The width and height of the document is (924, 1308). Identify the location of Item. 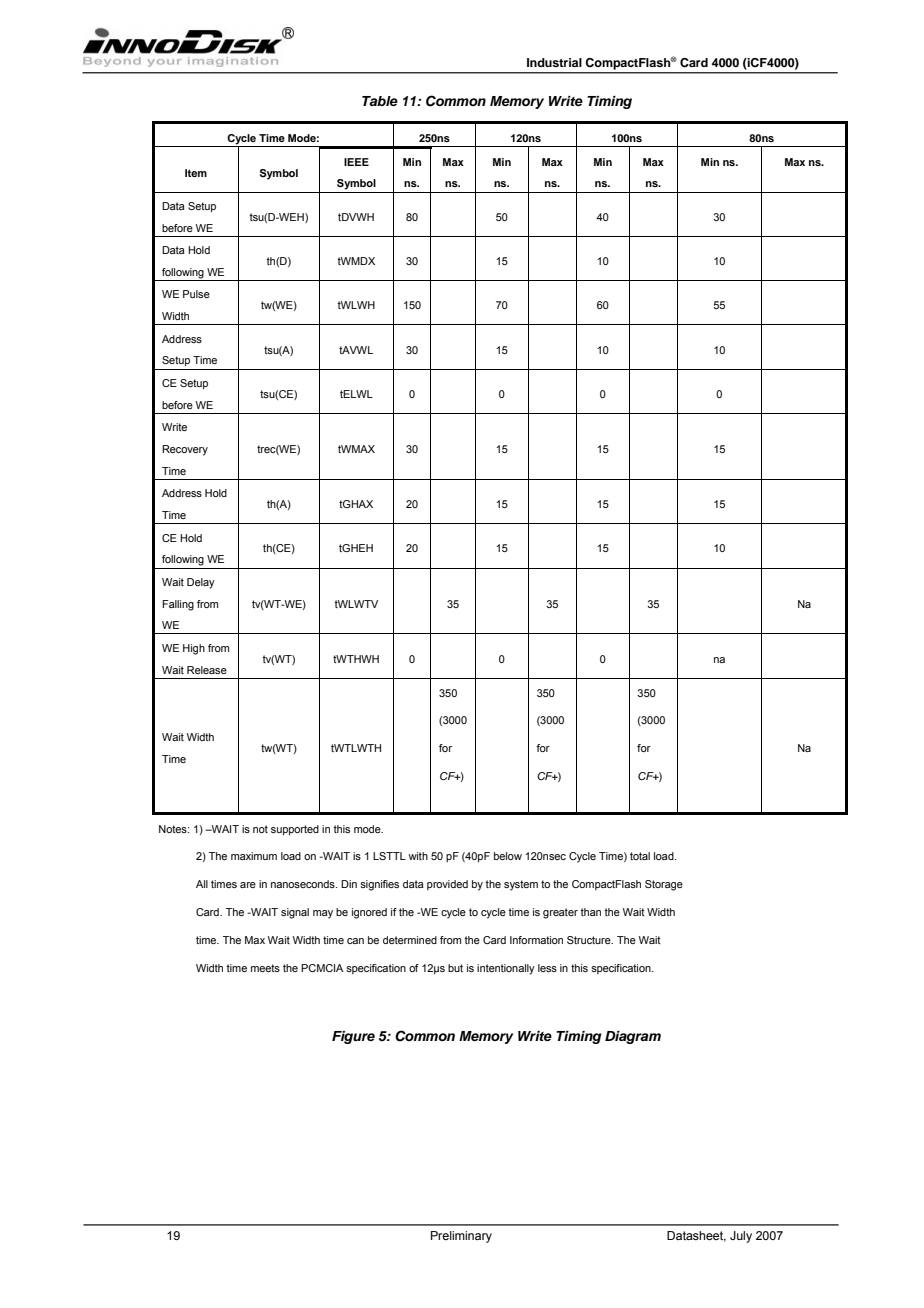
(196, 173).
